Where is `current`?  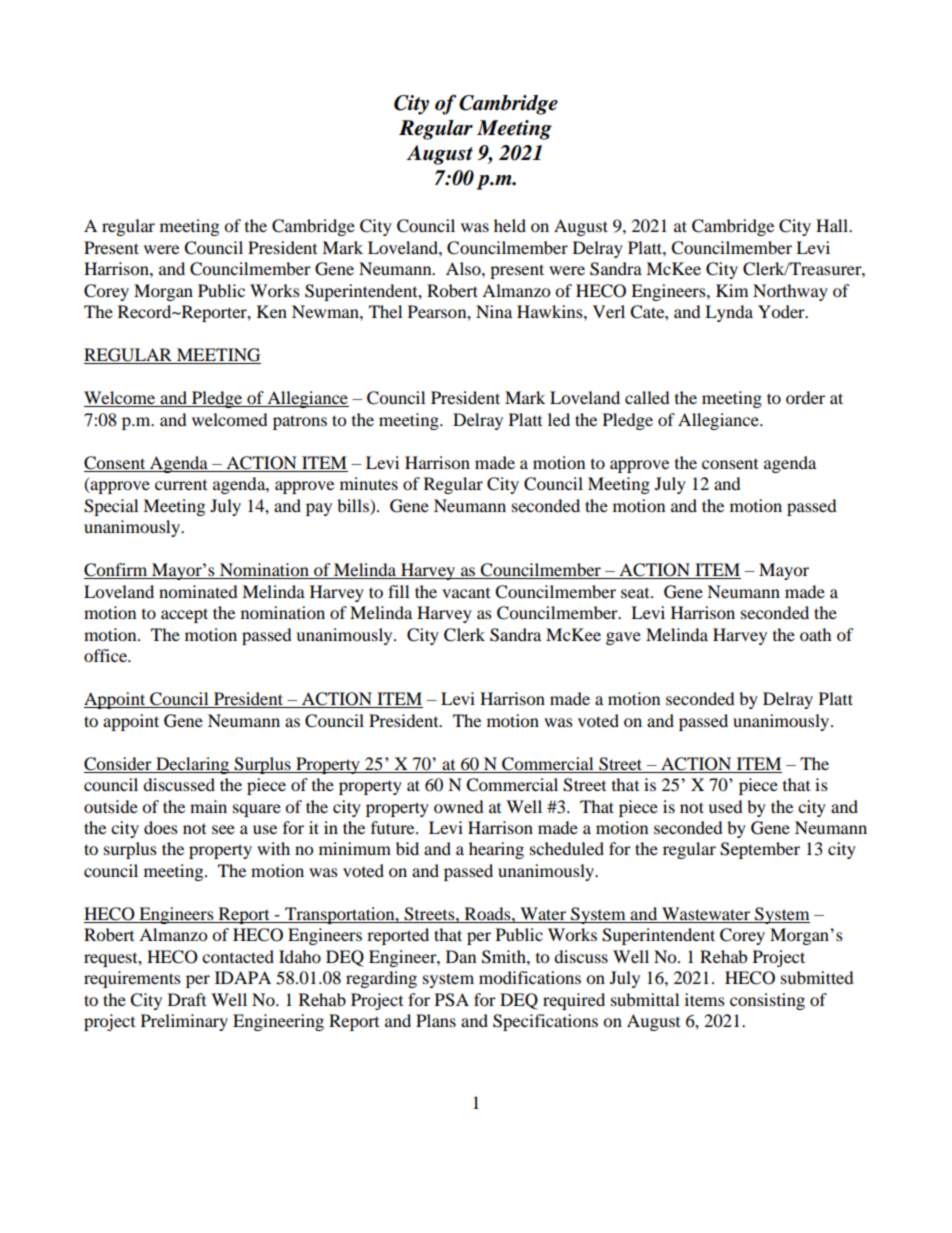 current is located at coordinates (181, 485).
